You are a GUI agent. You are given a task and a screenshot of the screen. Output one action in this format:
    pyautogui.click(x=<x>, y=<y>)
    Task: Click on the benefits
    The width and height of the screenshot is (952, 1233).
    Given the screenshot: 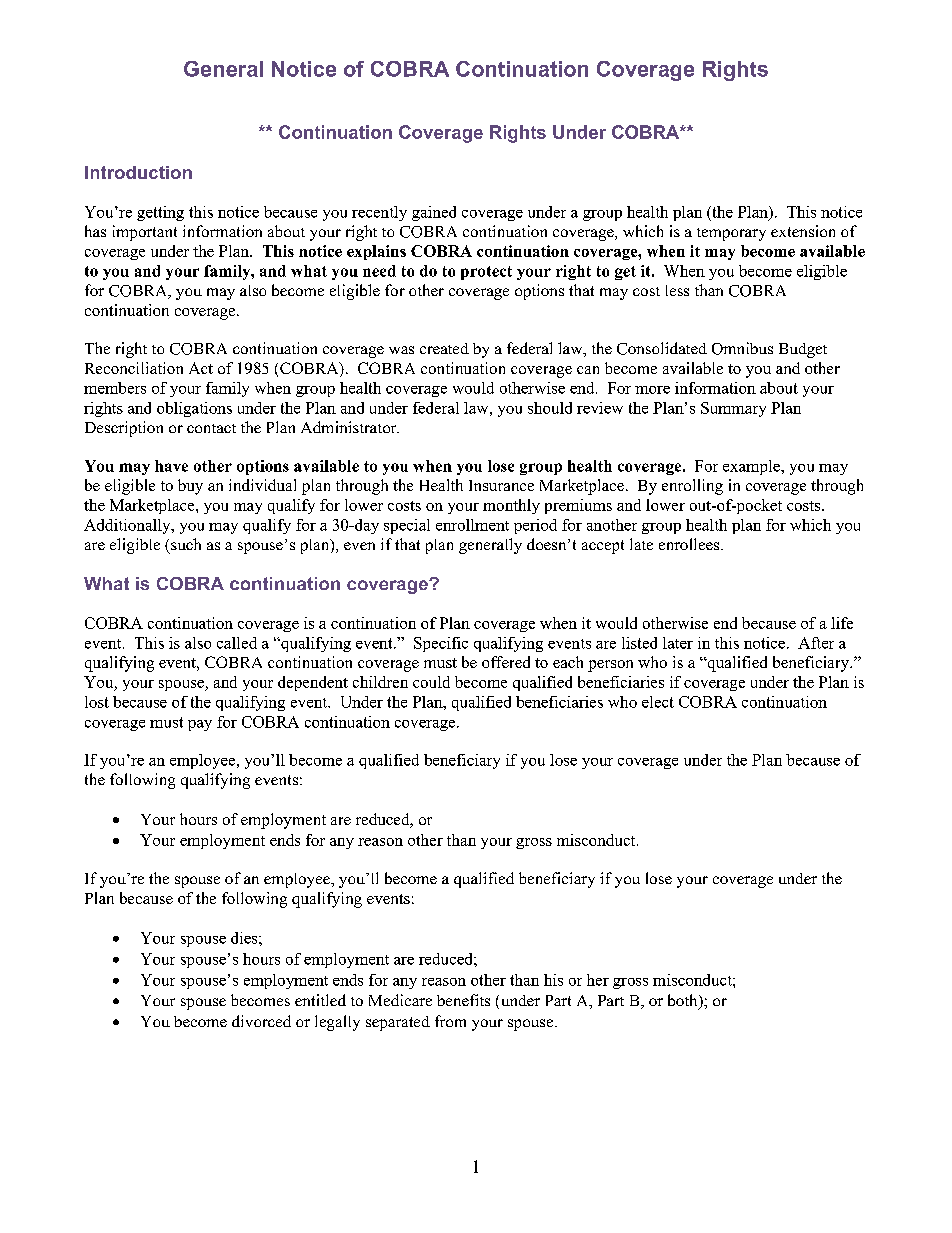 What is the action you would take?
    pyautogui.click(x=463, y=1000)
